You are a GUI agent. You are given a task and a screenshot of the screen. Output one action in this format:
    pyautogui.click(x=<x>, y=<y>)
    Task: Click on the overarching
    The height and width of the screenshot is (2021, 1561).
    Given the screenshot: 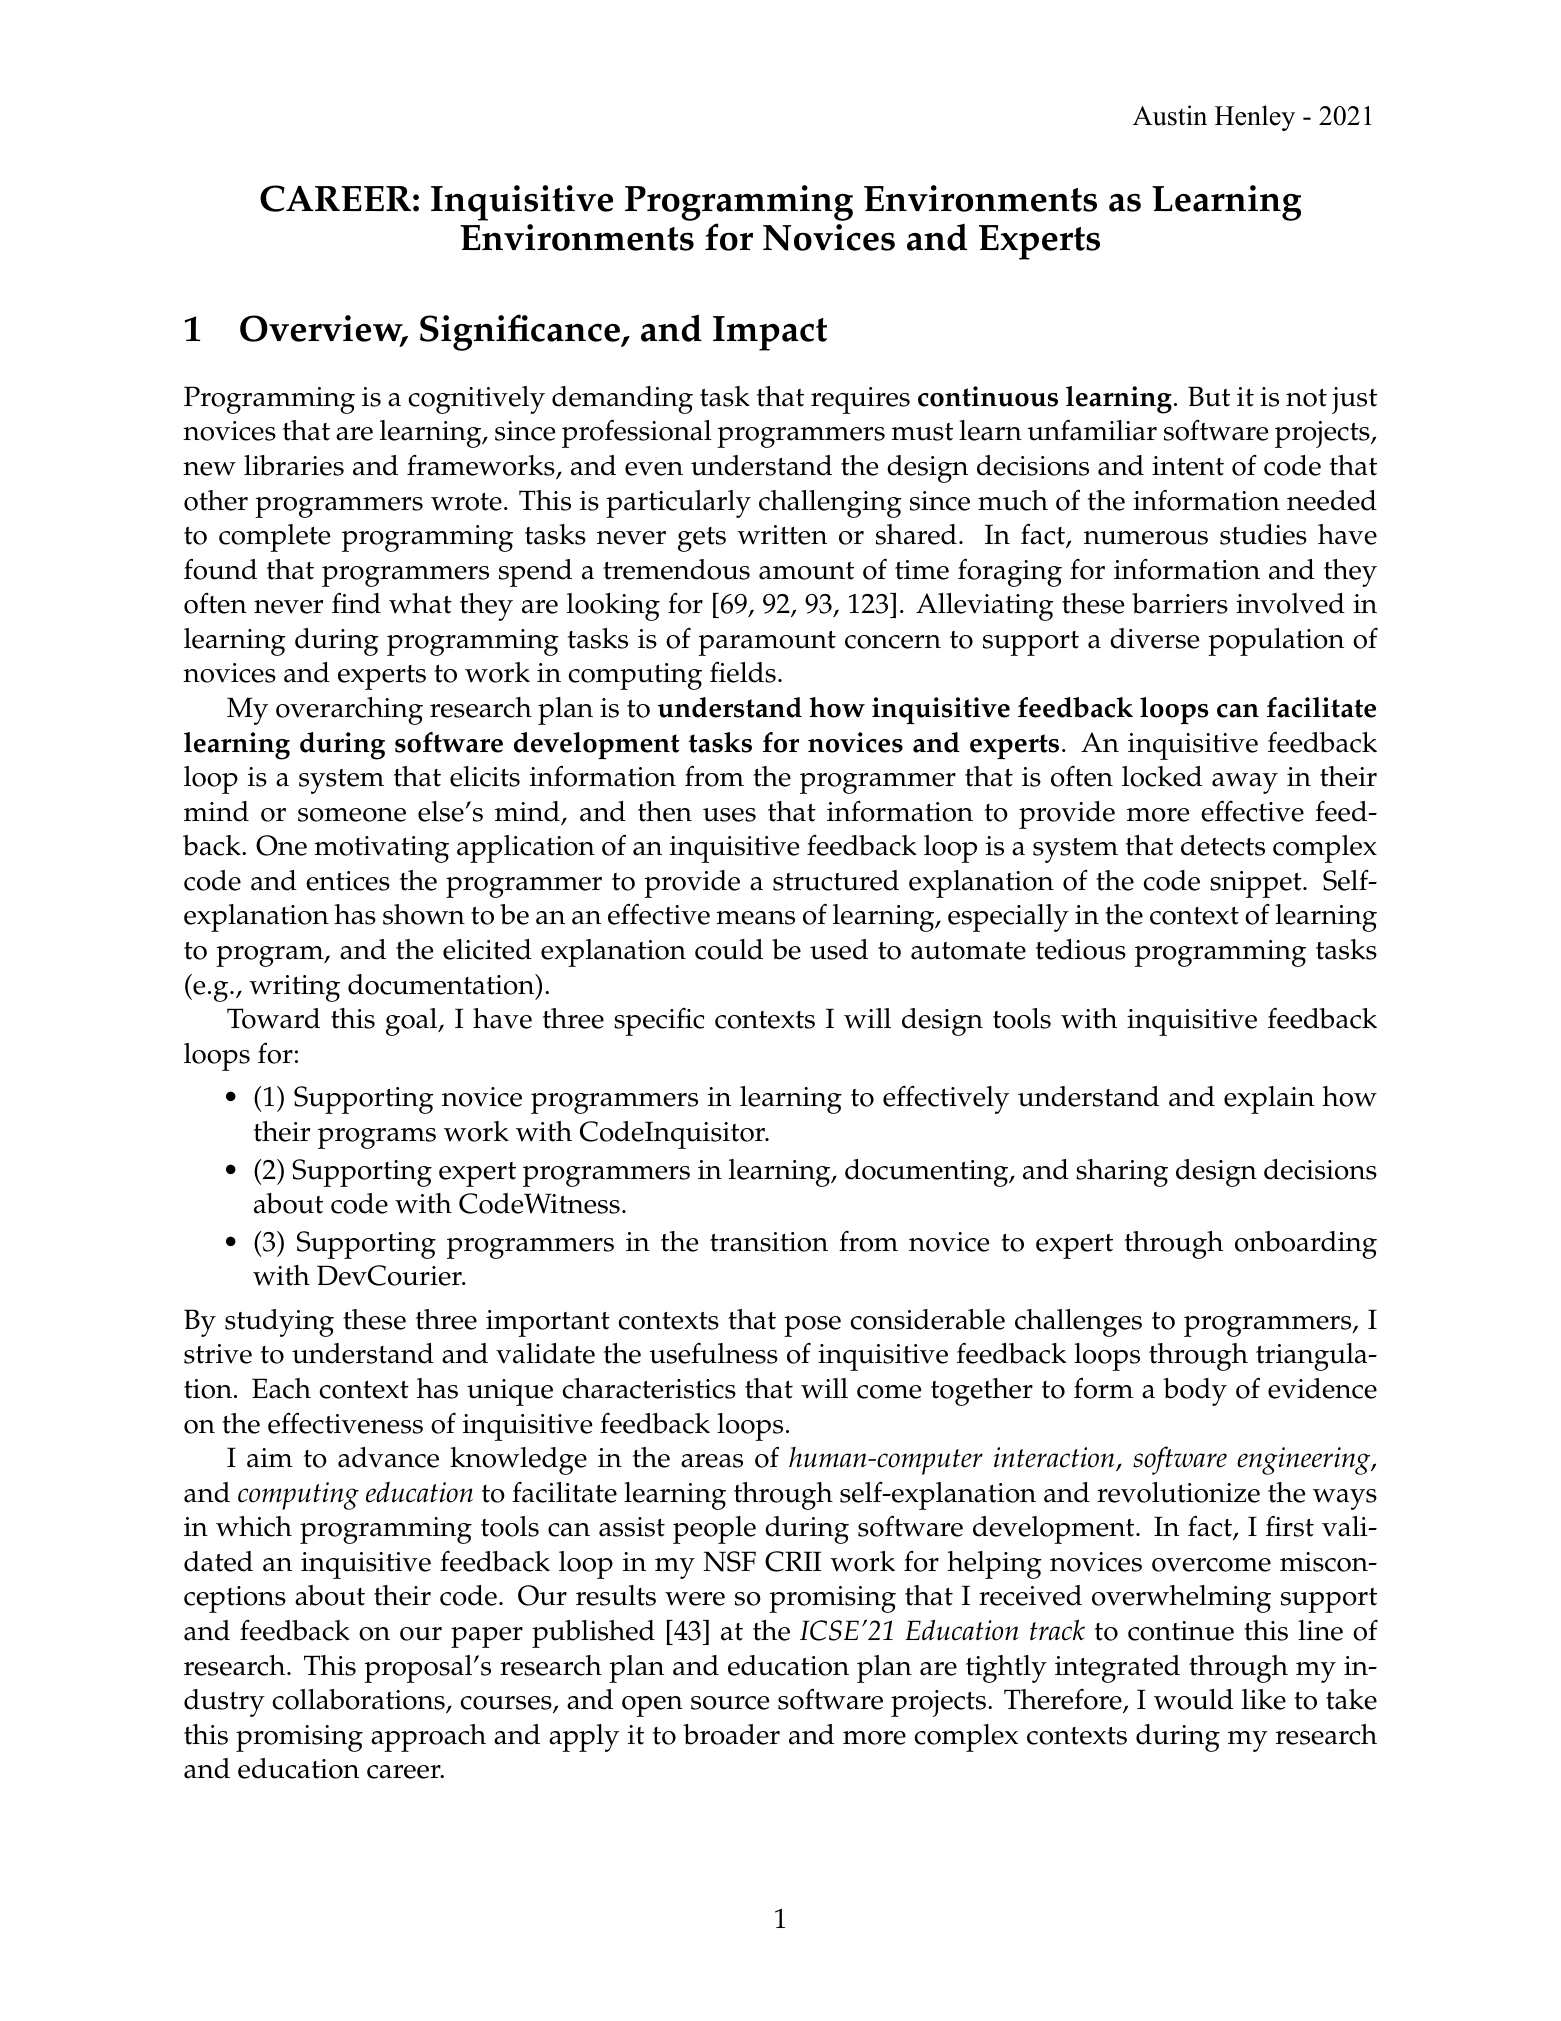 What is the action you would take?
    pyautogui.click(x=349, y=711)
